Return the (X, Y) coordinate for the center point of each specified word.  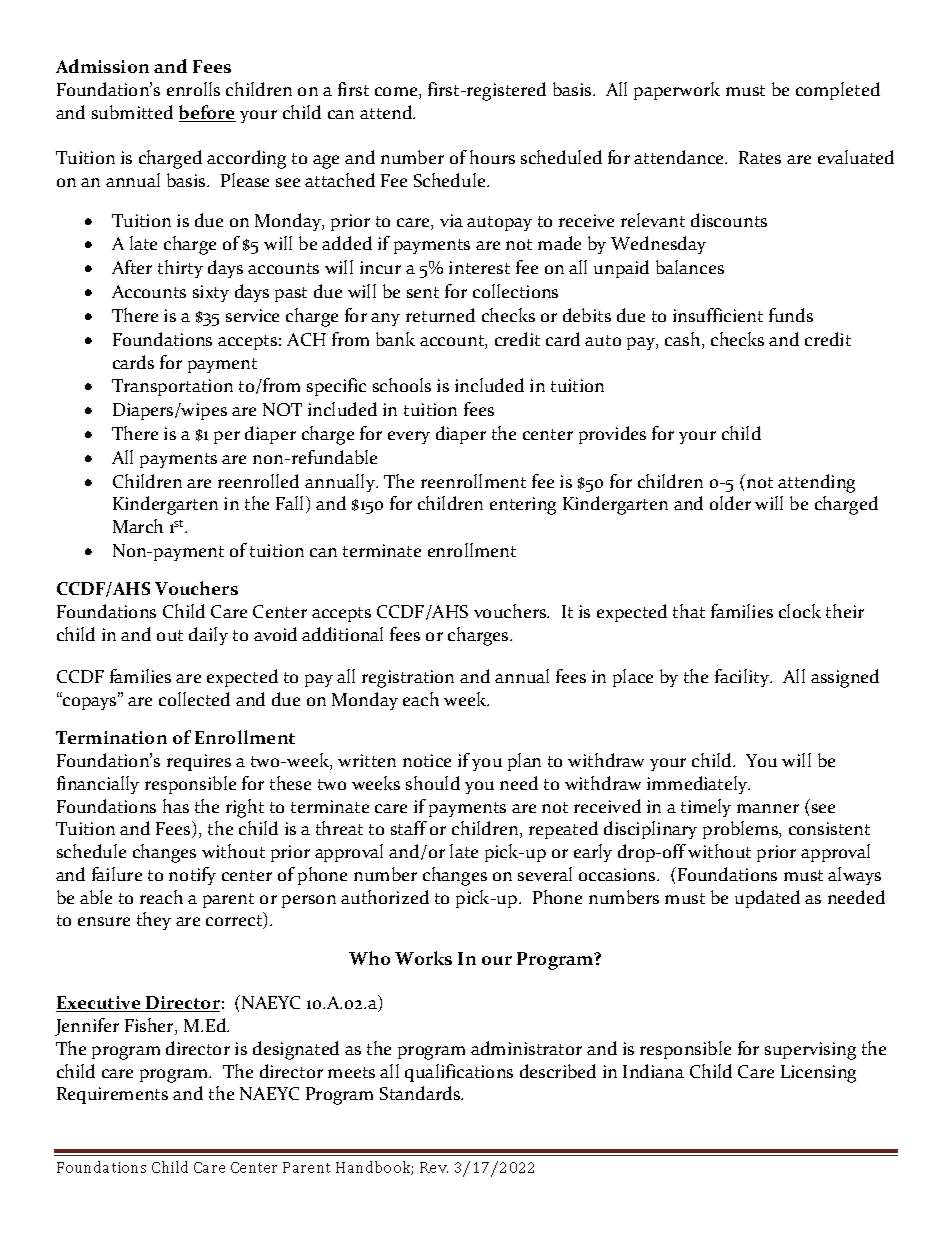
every (409, 437)
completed (838, 91)
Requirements (112, 1095)
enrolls (193, 89)
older (730, 503)
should (433, 783)
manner (768, 808)
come (397, 93)
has (176, 806)
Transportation (172, 387)
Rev (434, 1167)
